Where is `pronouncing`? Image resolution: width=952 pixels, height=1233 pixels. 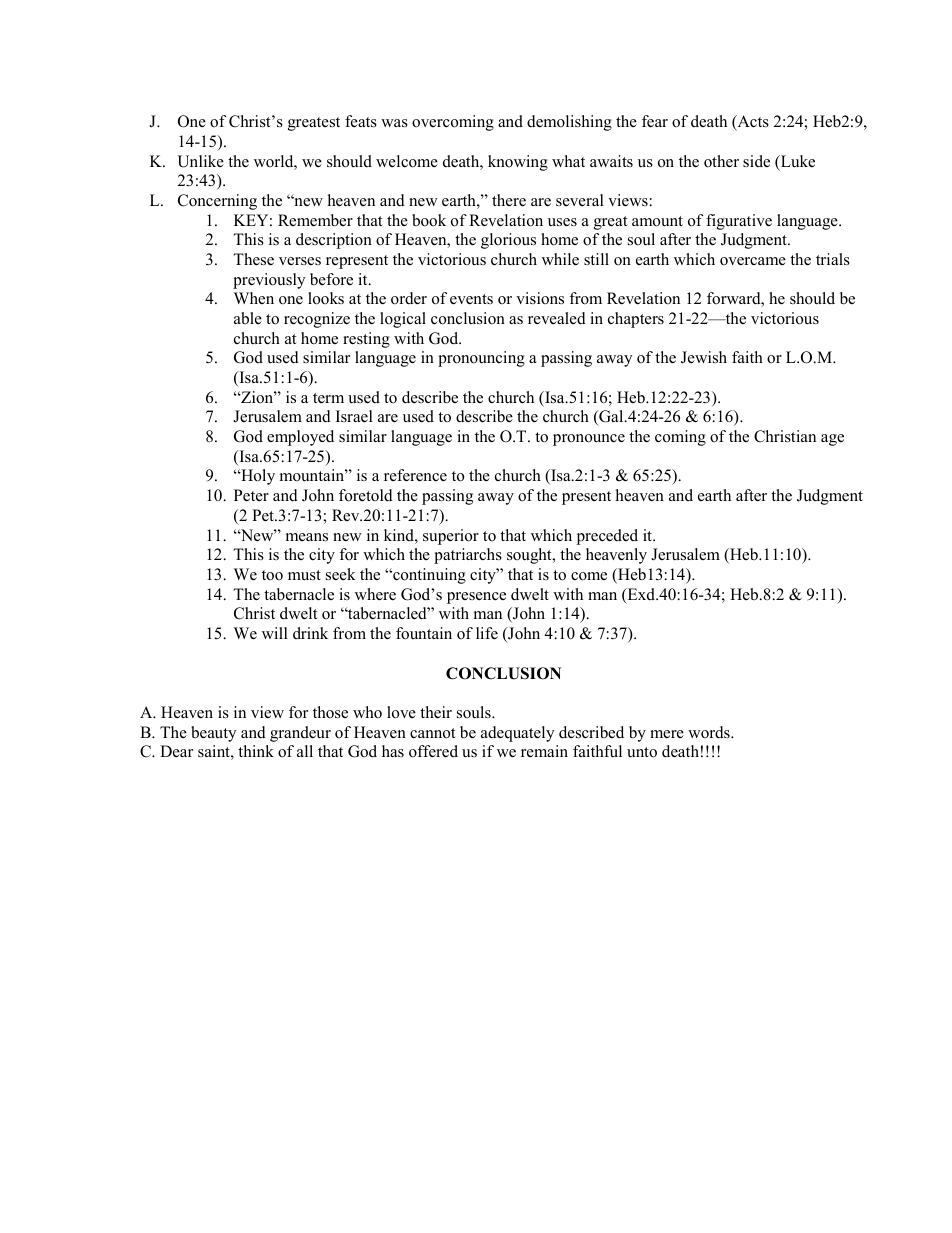 pronouncing is located at coordinates (481, 359).
